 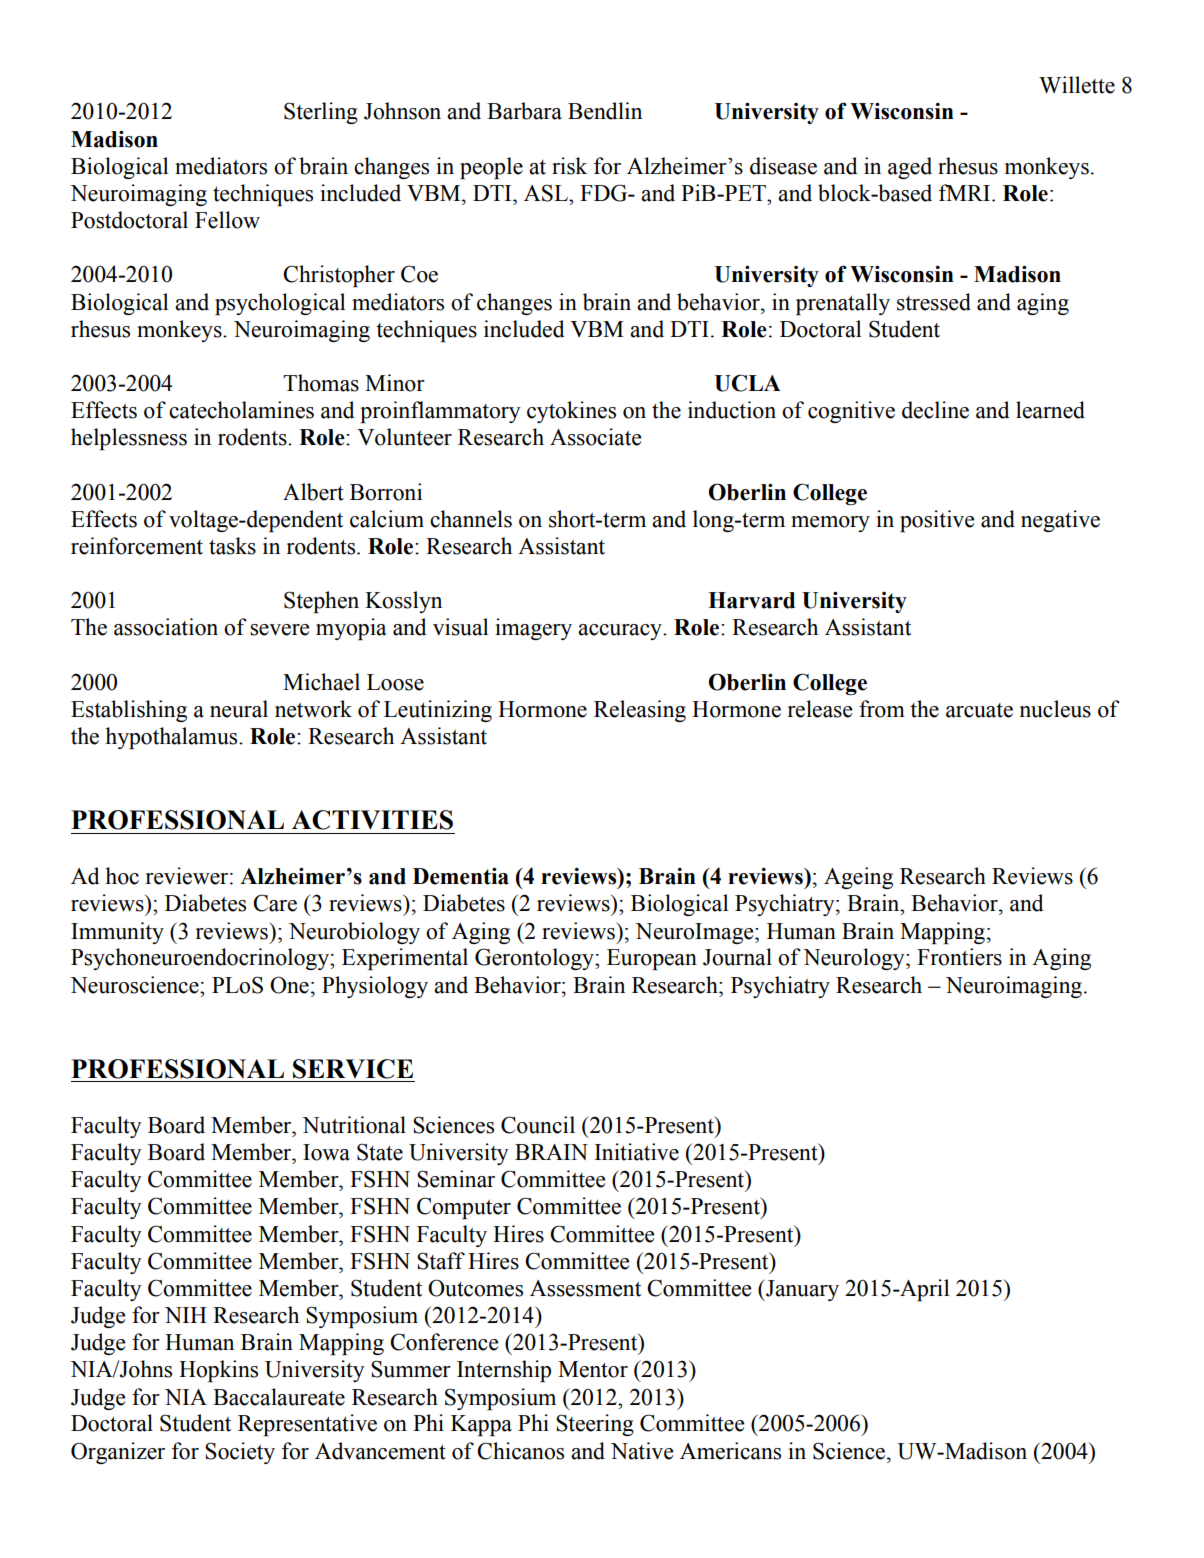 What do you see at coordinates (232, 546) in the screenshot?
I see `tasks` at bounding box center [232, 546].
